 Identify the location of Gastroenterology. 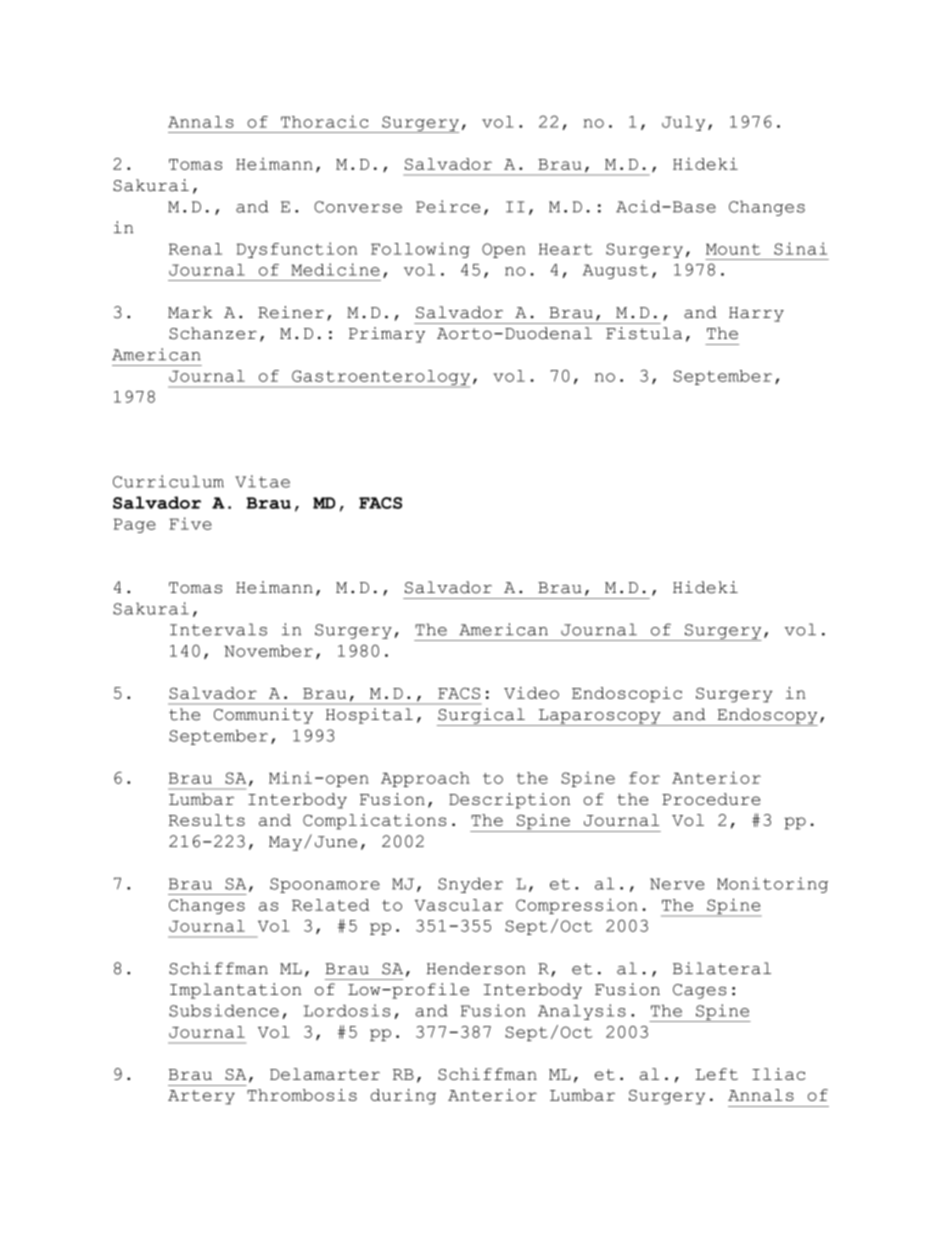
(380, 378).
